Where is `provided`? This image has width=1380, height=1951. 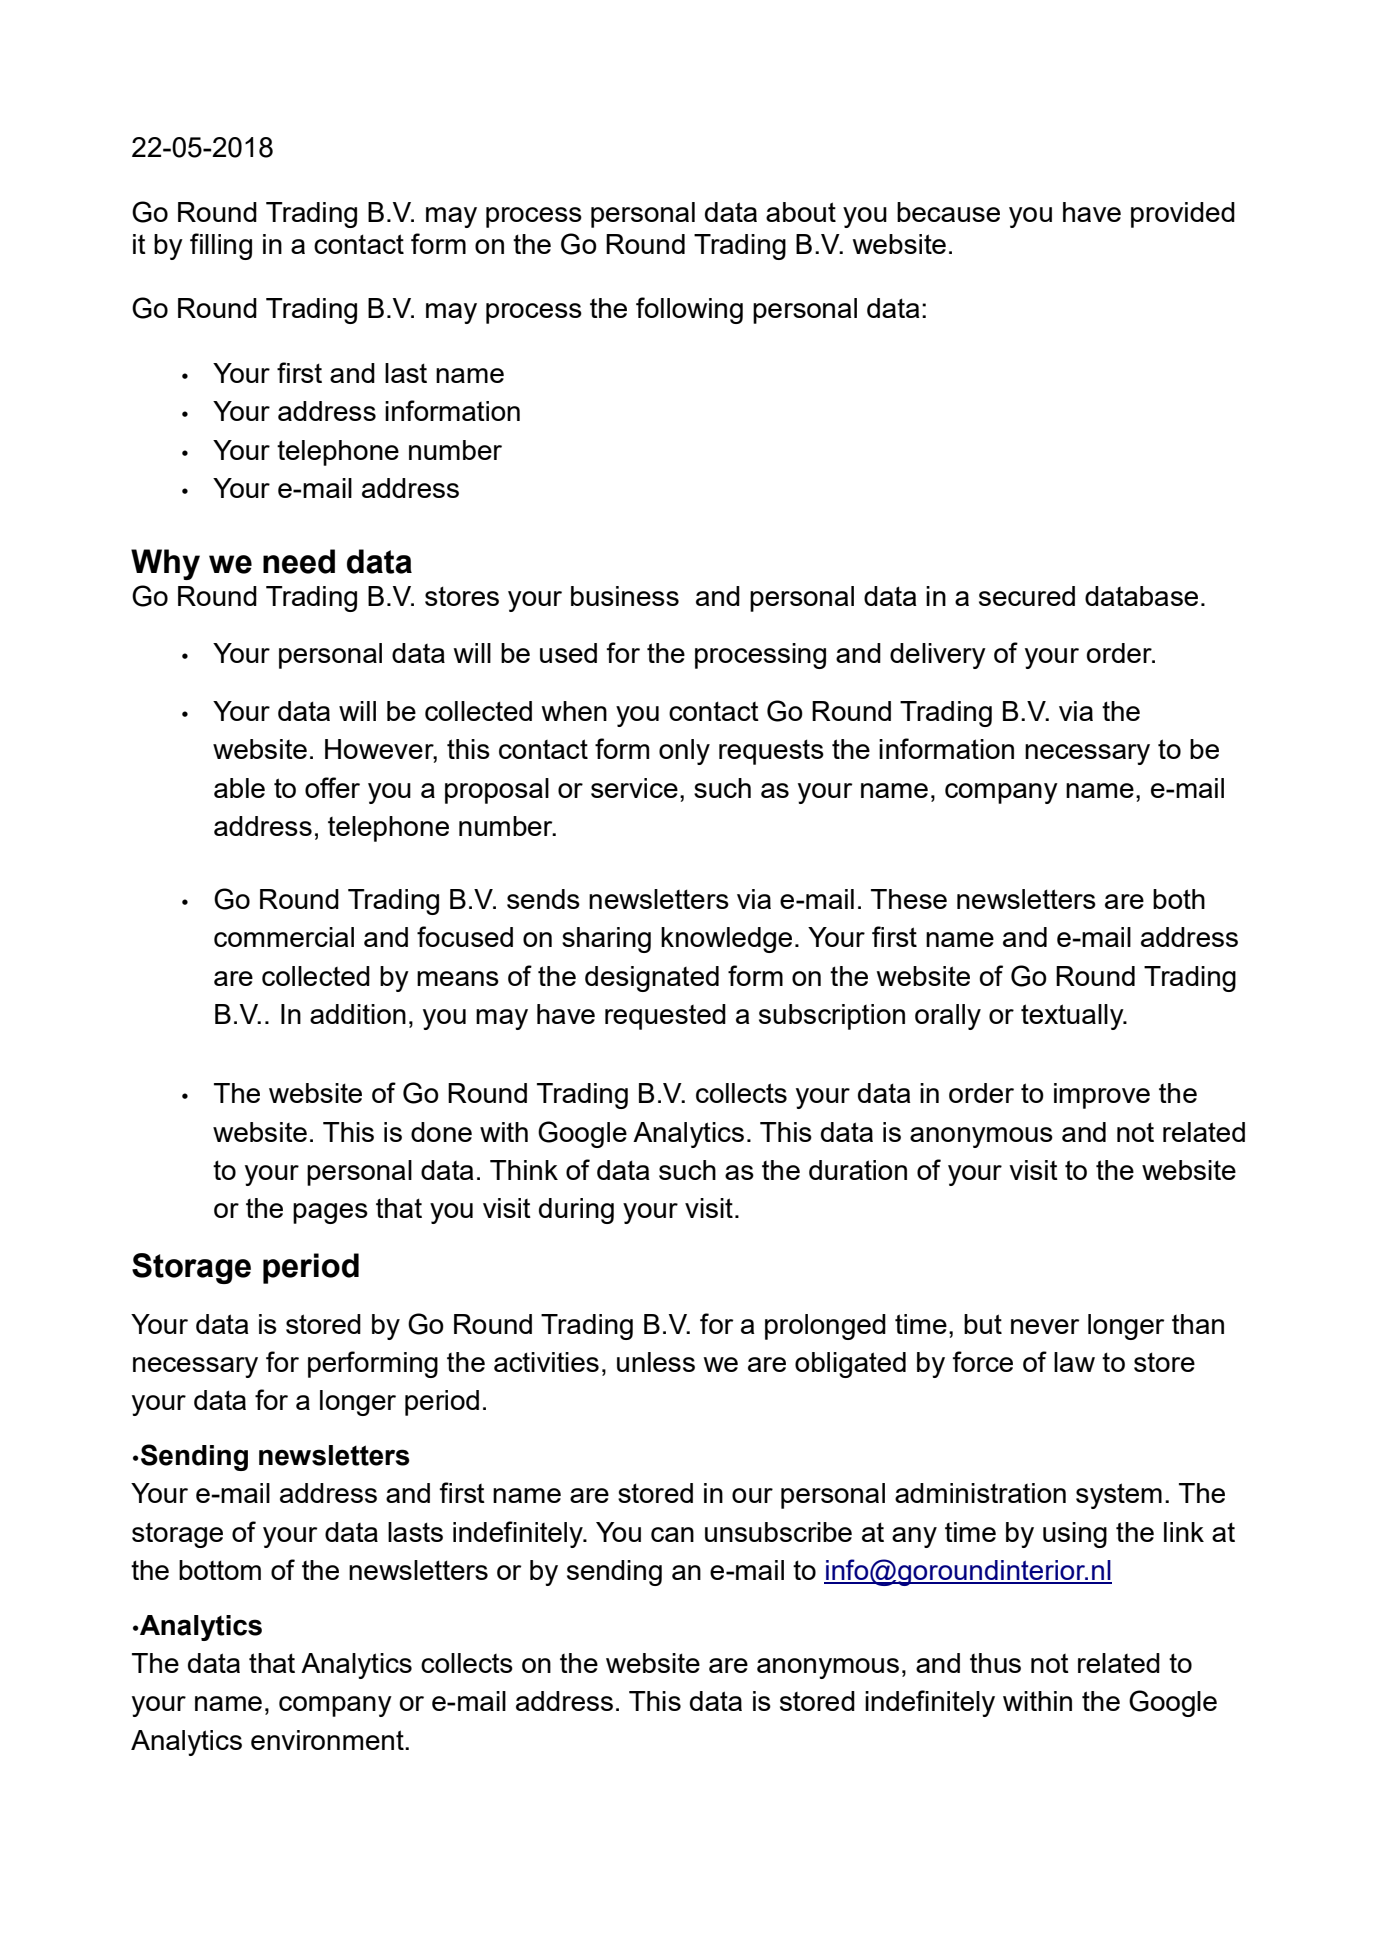 provided is located at coordinates (1183, 215).
